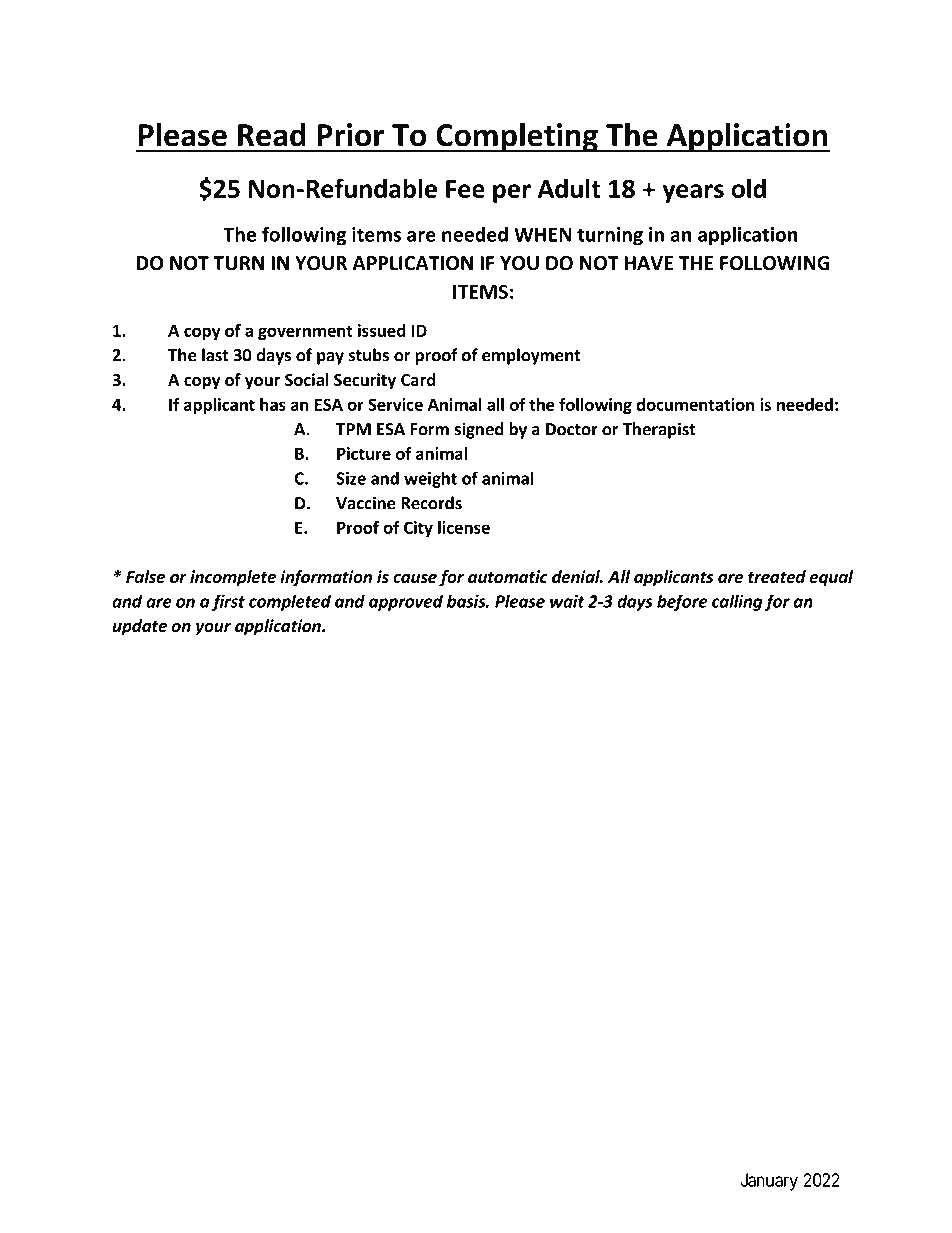  Describe the element at coordinates (777, 577) in the screenshot. I see `treated` at that location.
